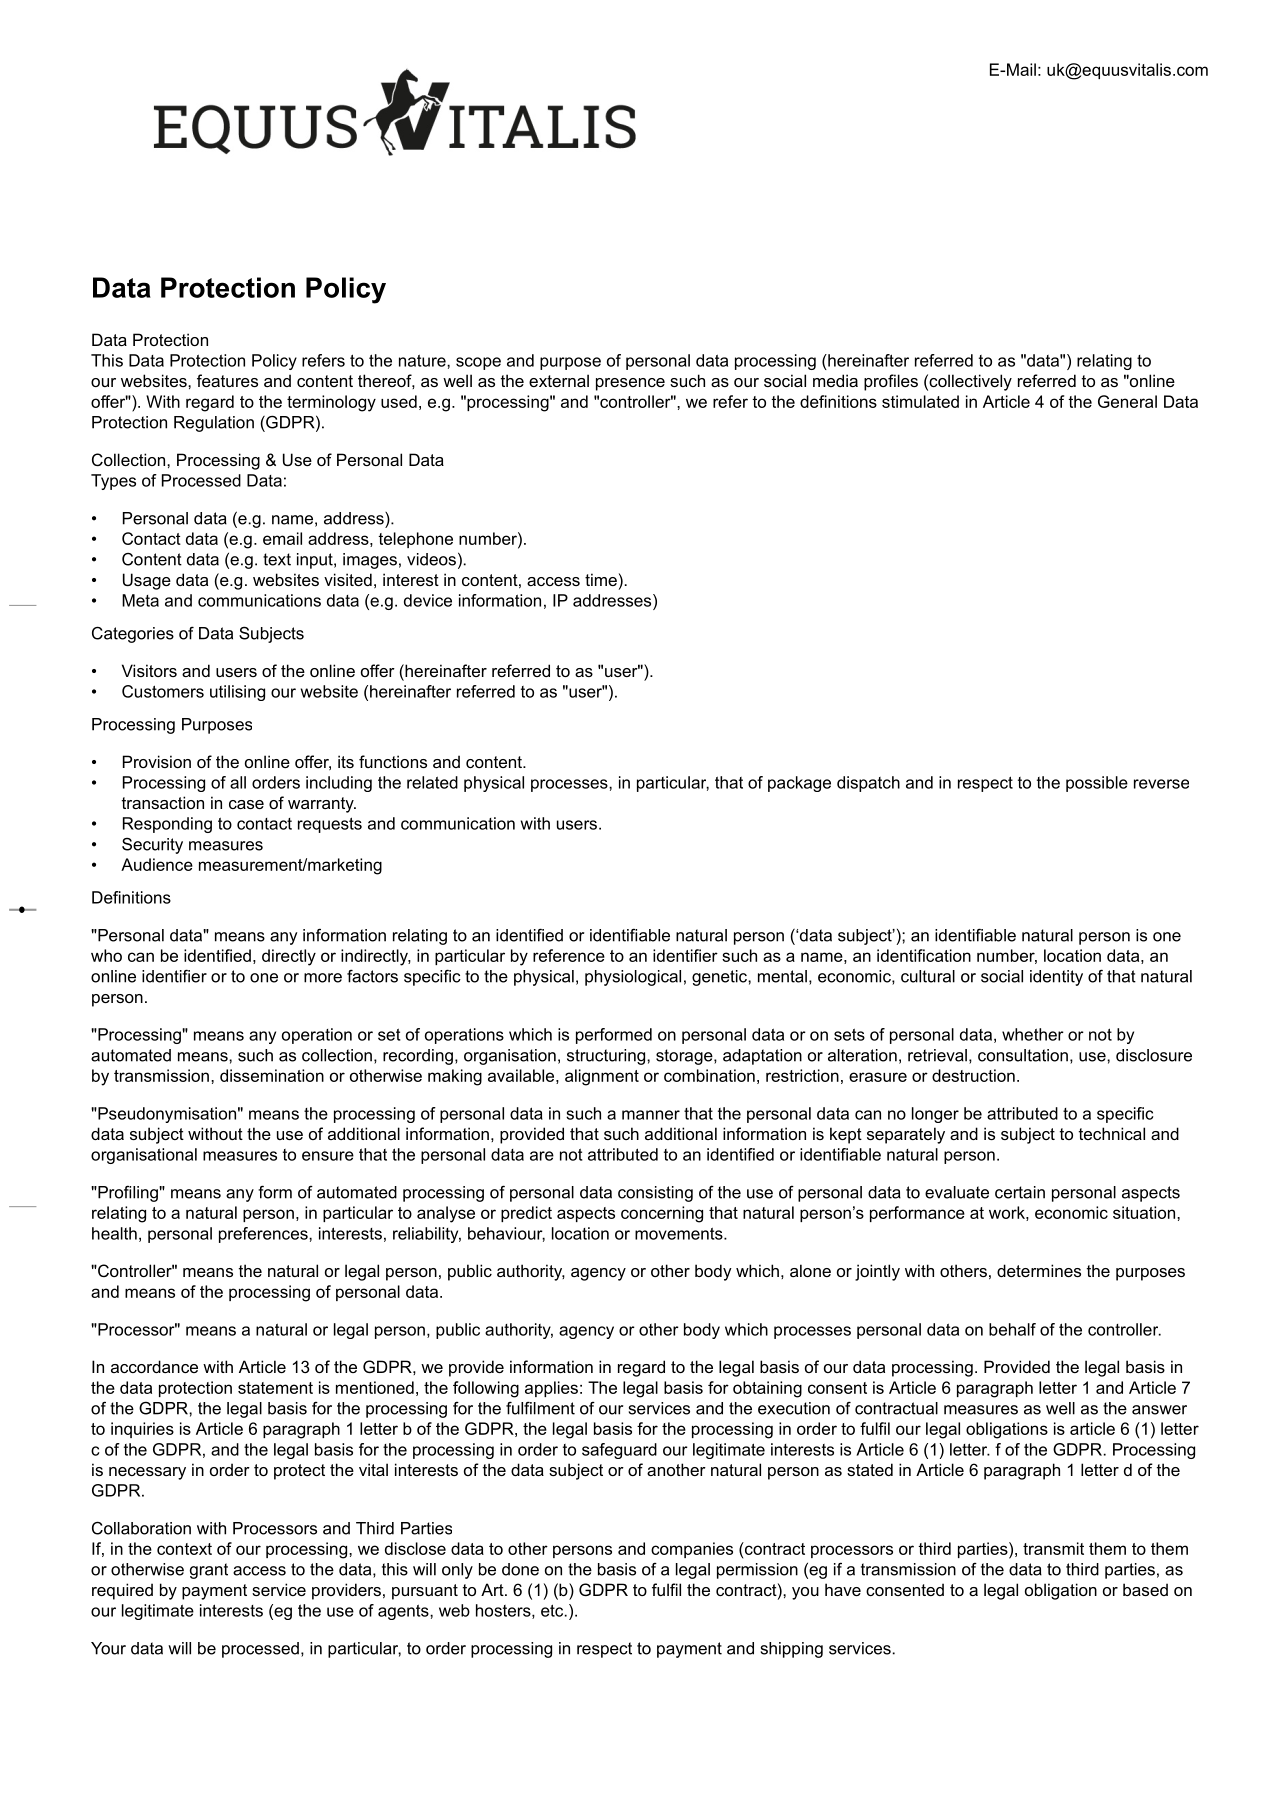 The height and width of the screenshot is (1804, 1275). Describe the element at coordinates (1053, 1548) in the screenshot. I see `transmit` at that location.
